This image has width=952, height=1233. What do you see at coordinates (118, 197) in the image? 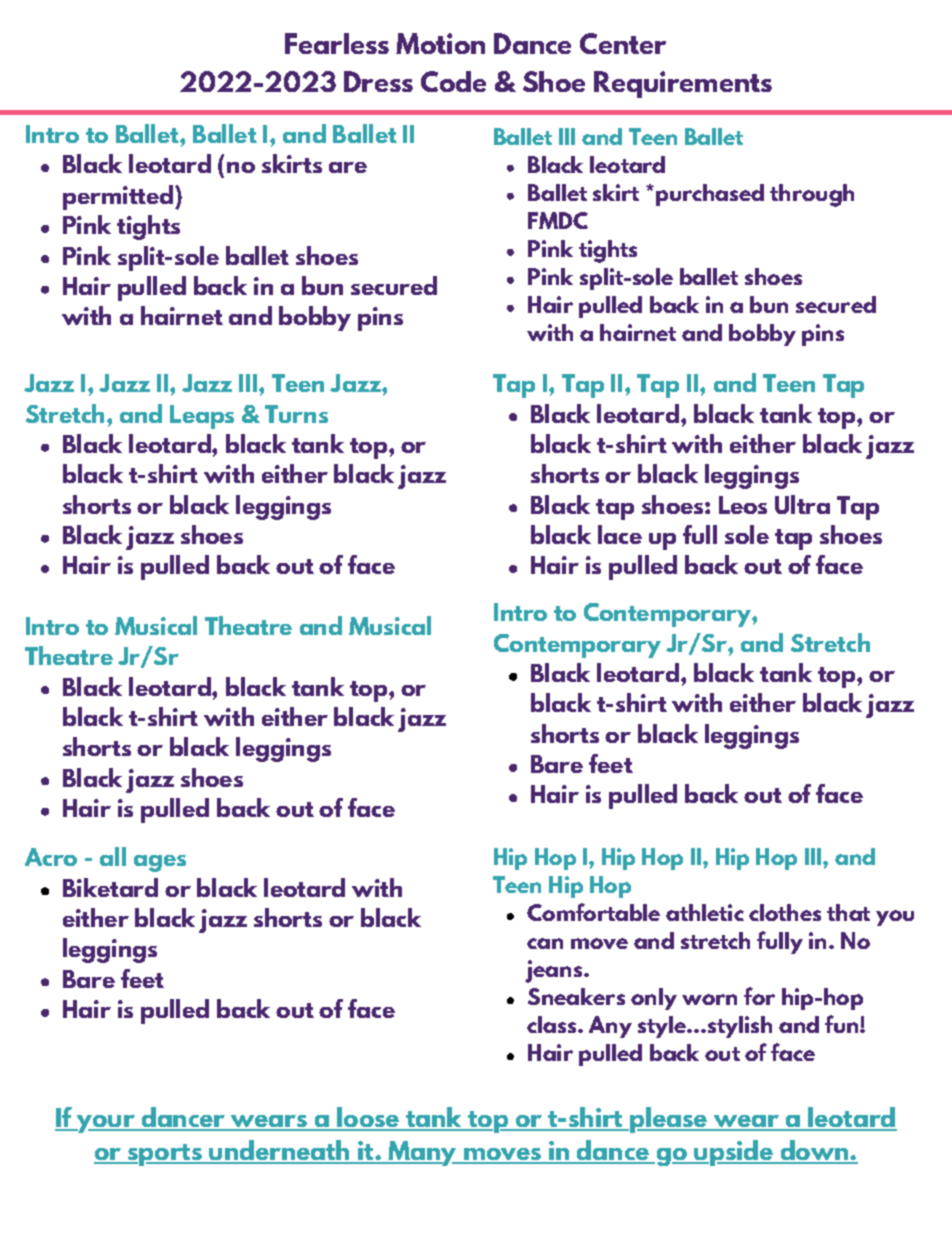
I see `permitted` at bounding box center [118, 197].
